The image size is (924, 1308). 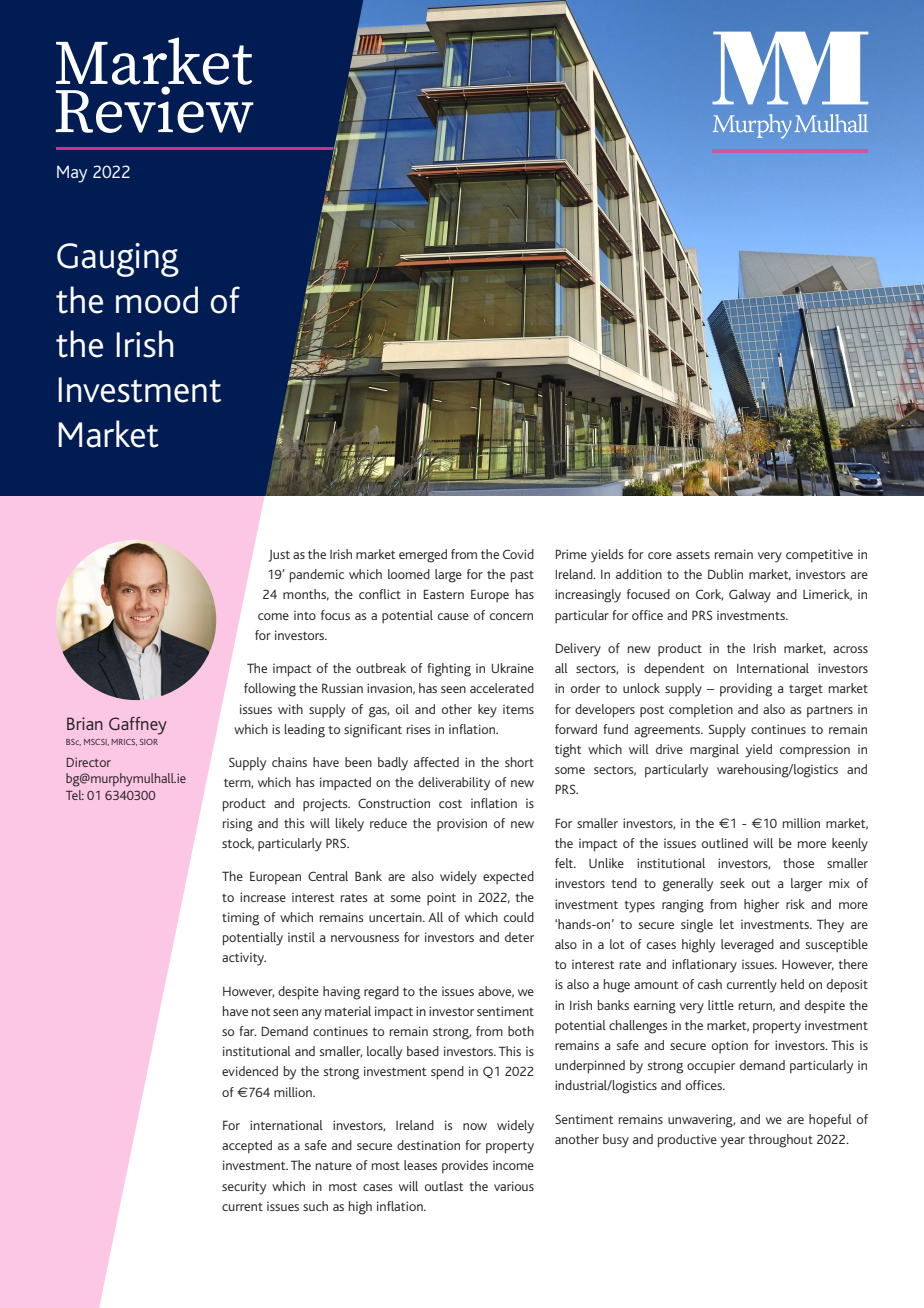 What do you see at coordinates (305, 615) in the screenshot?
I see `into` at bounding box center [305, 615].
